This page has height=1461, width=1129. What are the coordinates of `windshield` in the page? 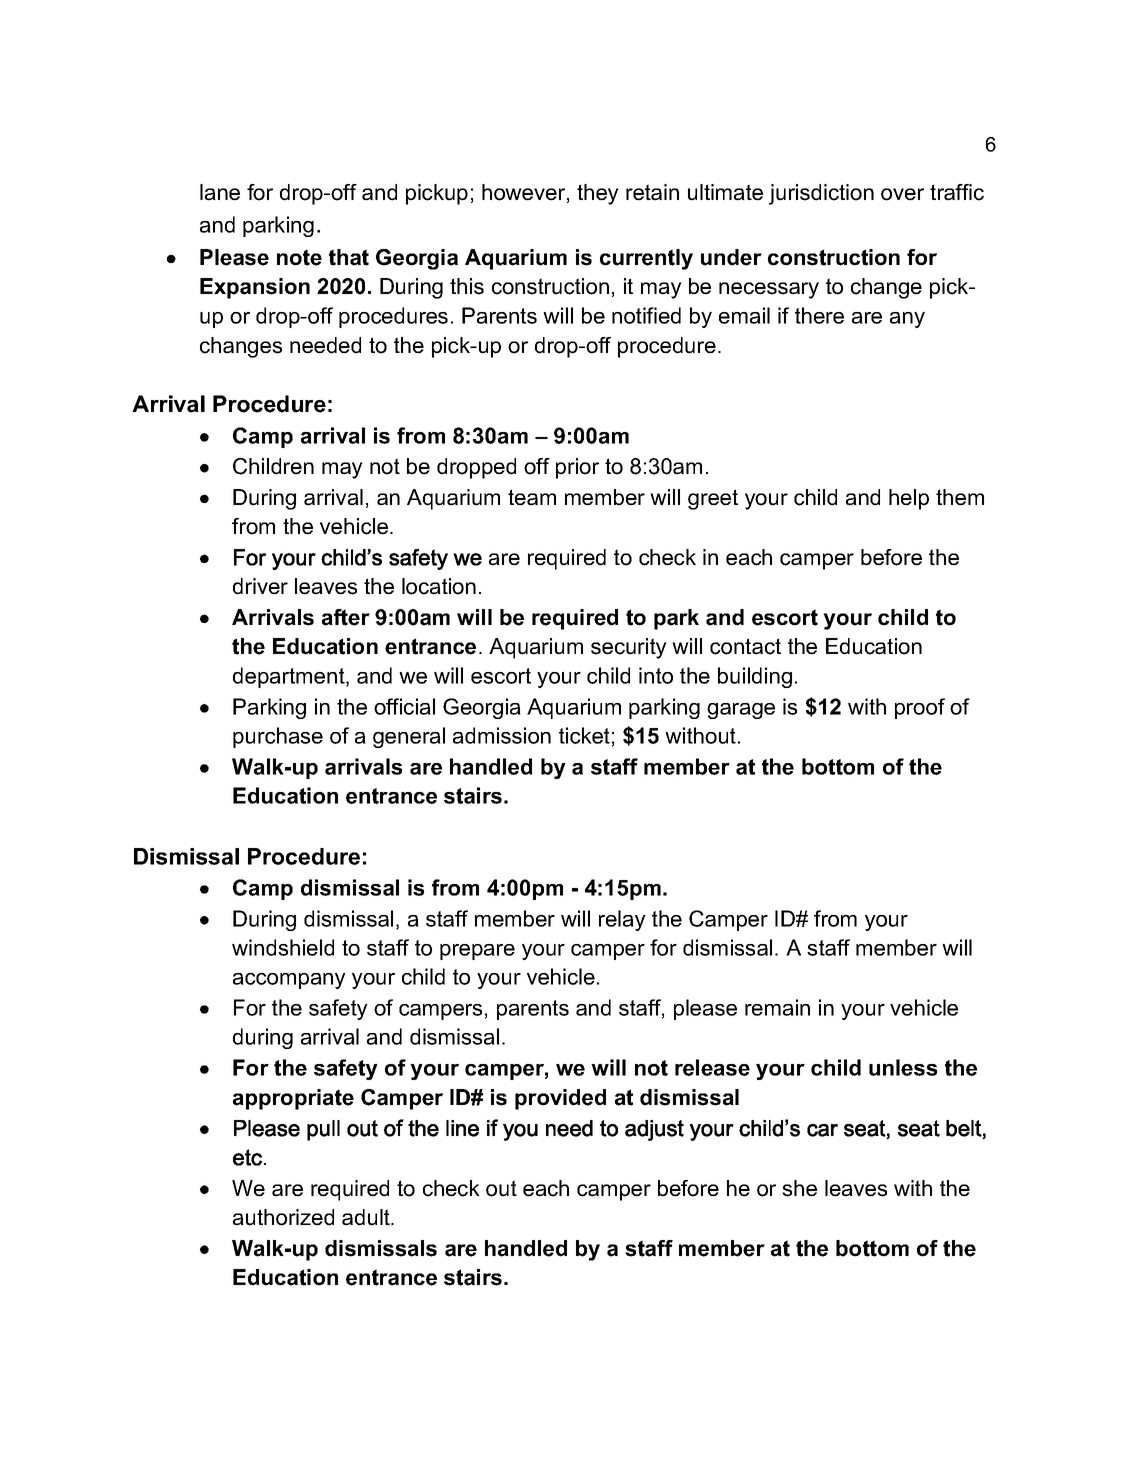 It's located at (283, 947).
